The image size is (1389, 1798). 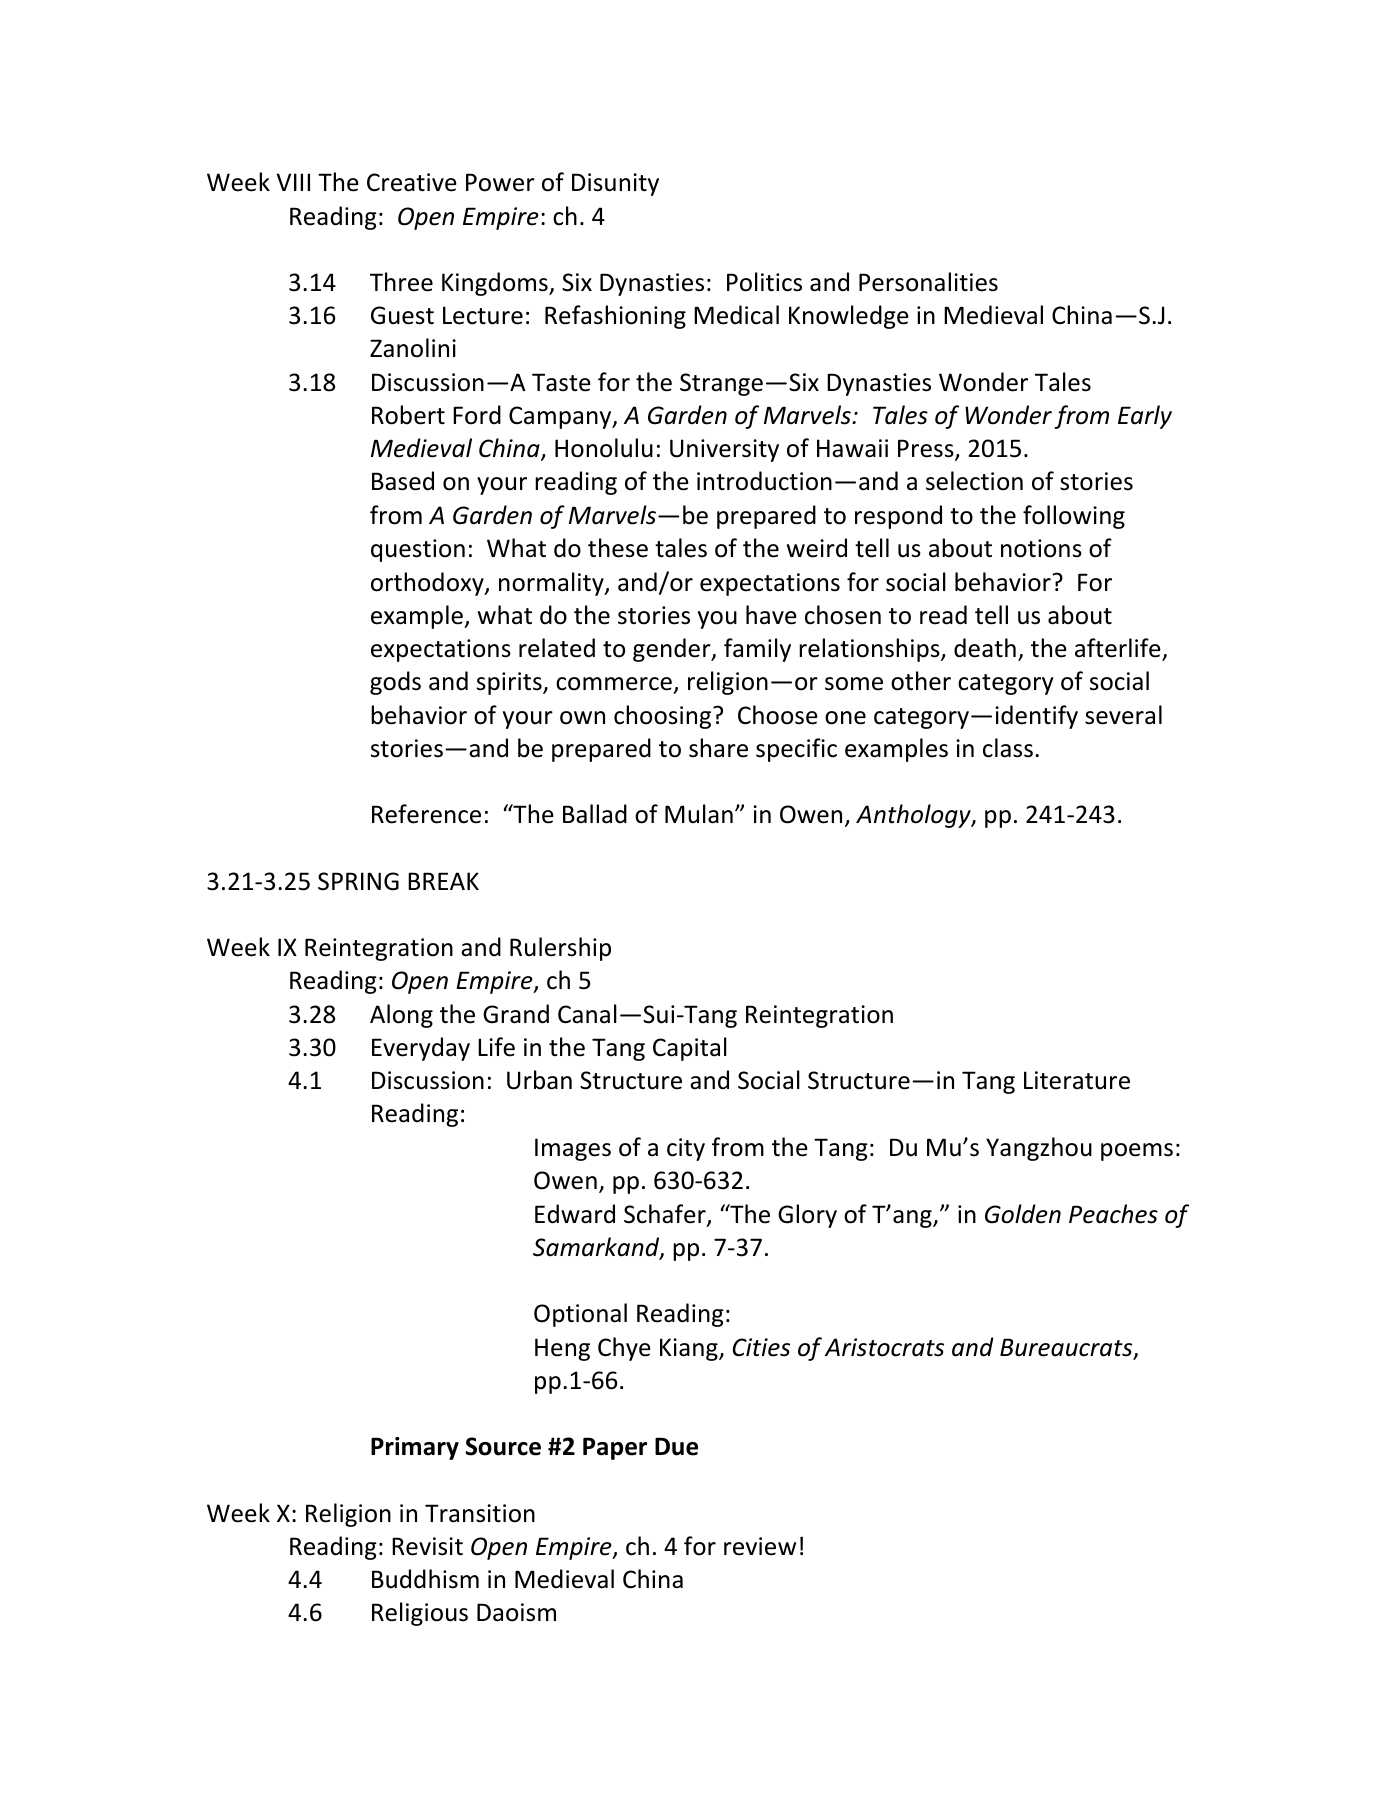 I want to click on Buddhism, so click(x=425, y=1579).
